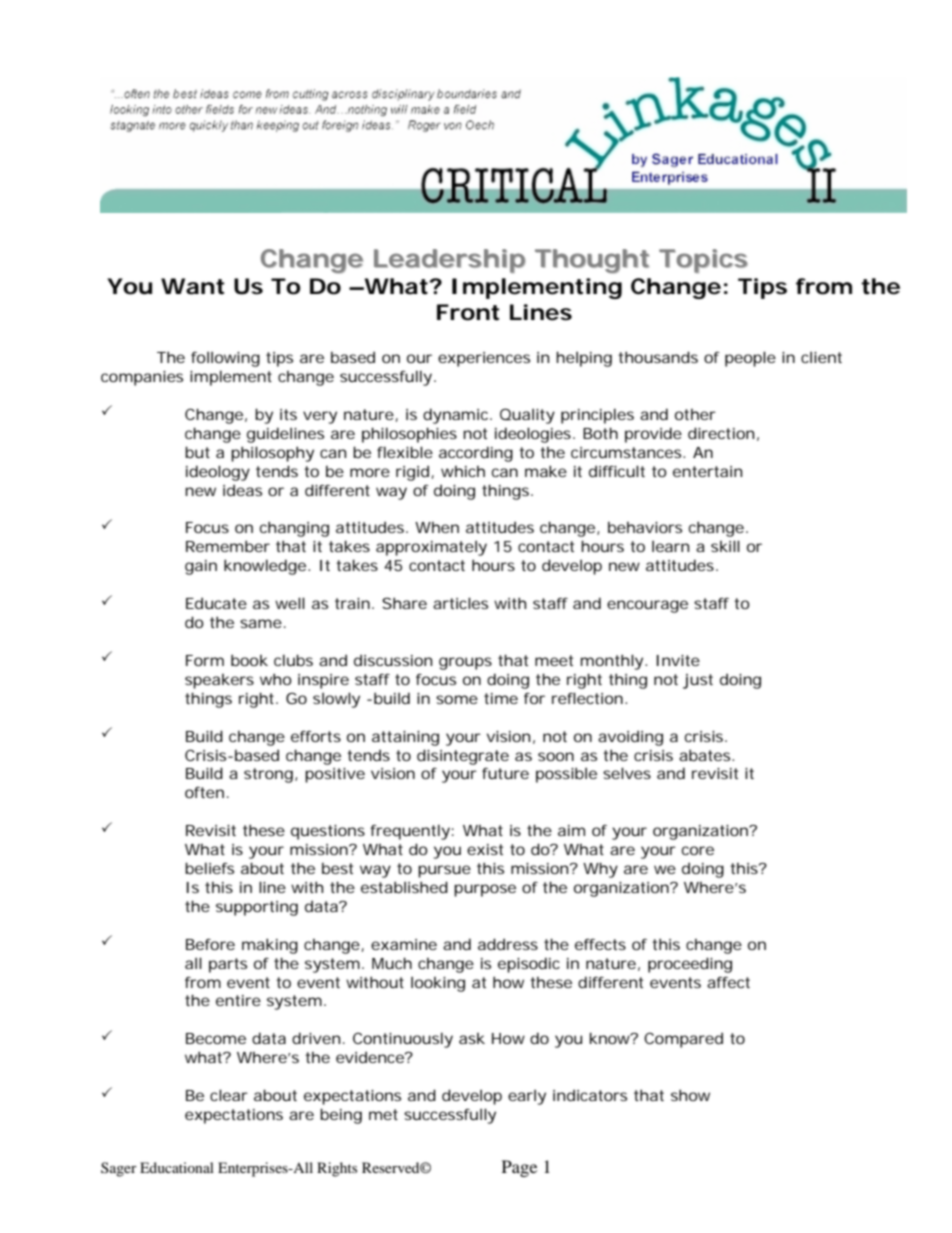 The image size is (952, 1233). Describe the element at coordinates (219, 681) in the screenshot. I see `speakers` at that location.
